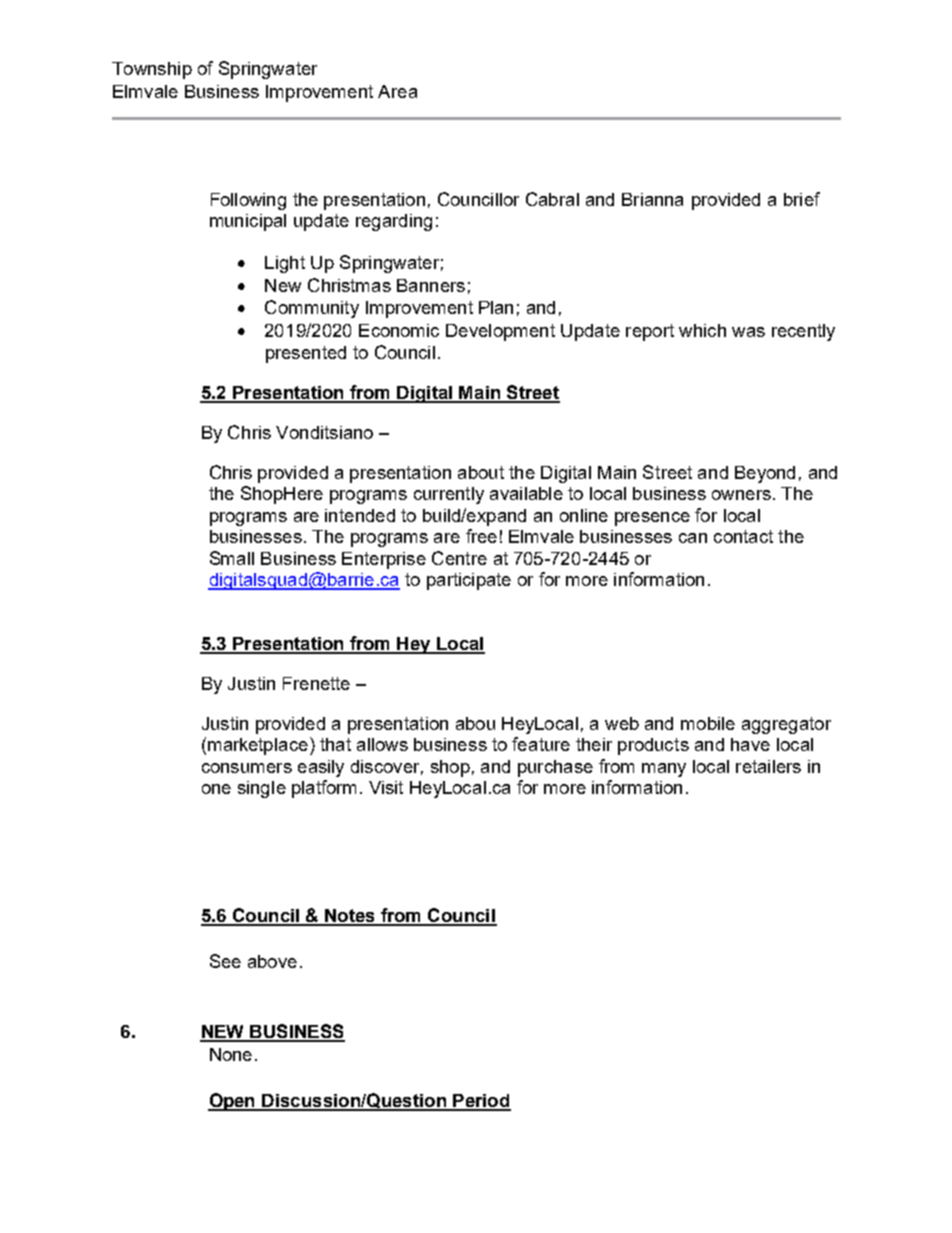 This image has height=1233, width=952. I want to click on many, so click(664, 770).
